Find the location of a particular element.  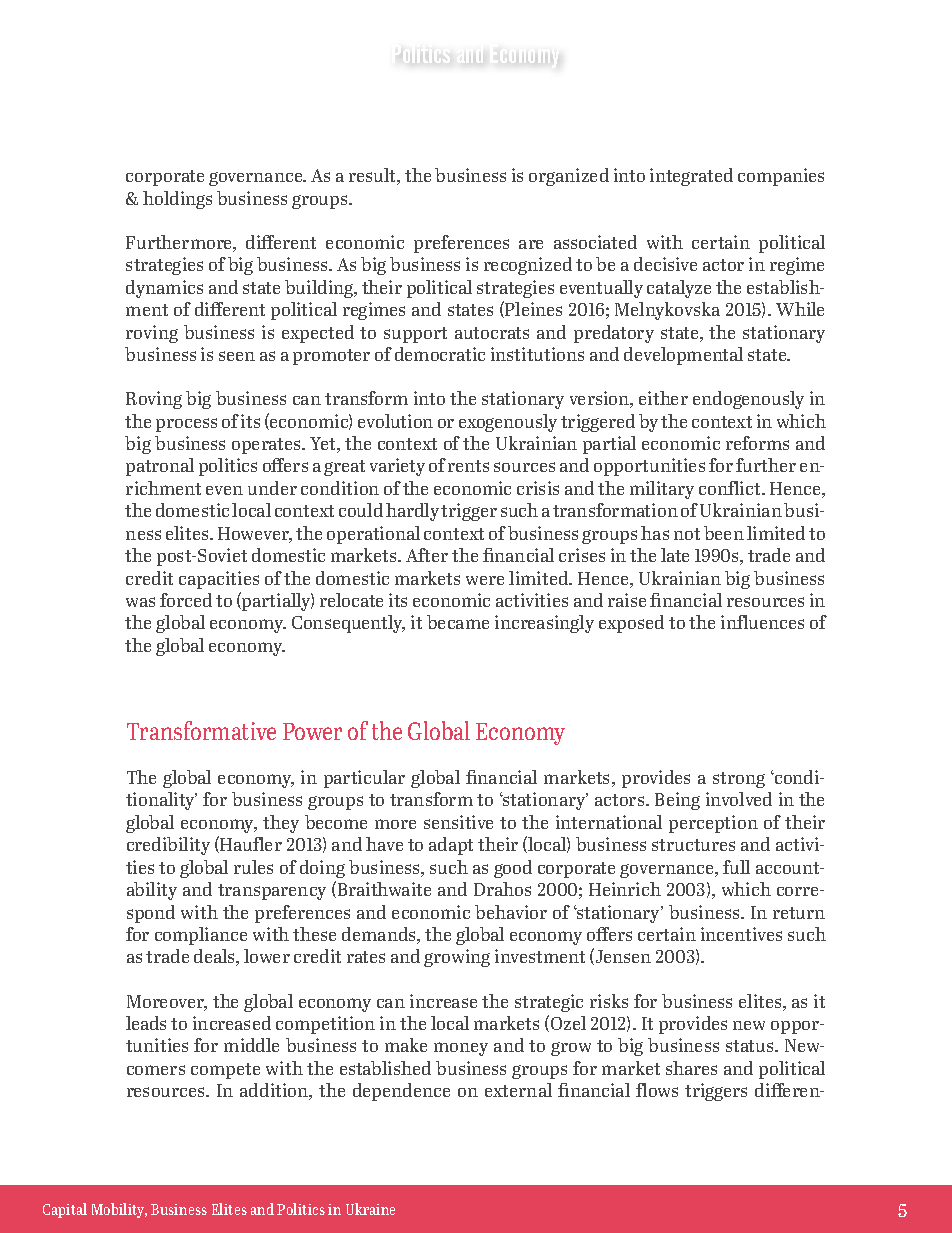

adapt is located at coordinates (451, 846).
